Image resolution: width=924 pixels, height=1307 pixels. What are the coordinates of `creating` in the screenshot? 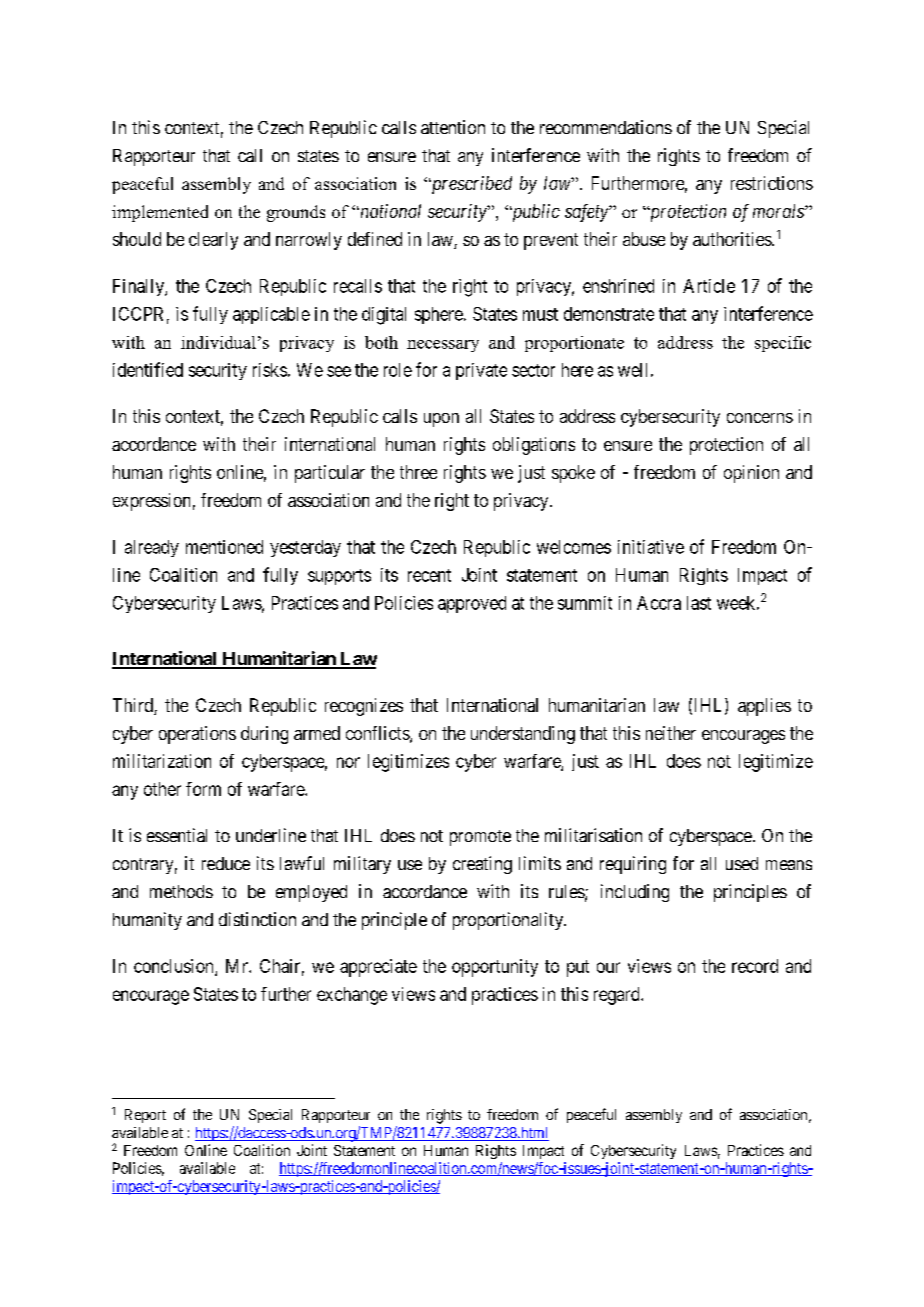 It's located at (482, 865).
